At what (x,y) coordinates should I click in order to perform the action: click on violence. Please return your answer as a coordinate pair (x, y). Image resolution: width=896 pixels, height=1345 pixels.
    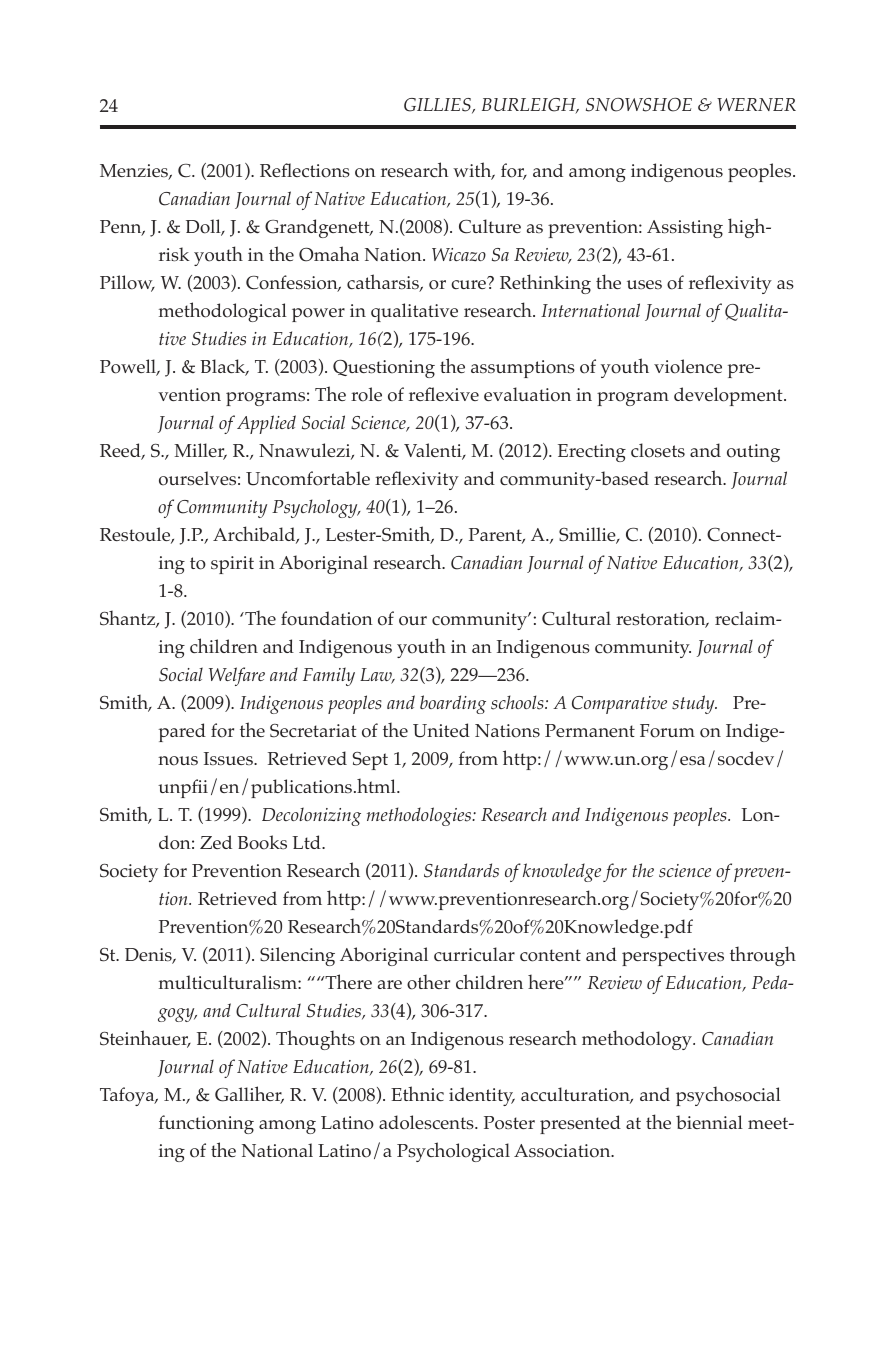
    Looking at the image, I should click on (688, 366).
